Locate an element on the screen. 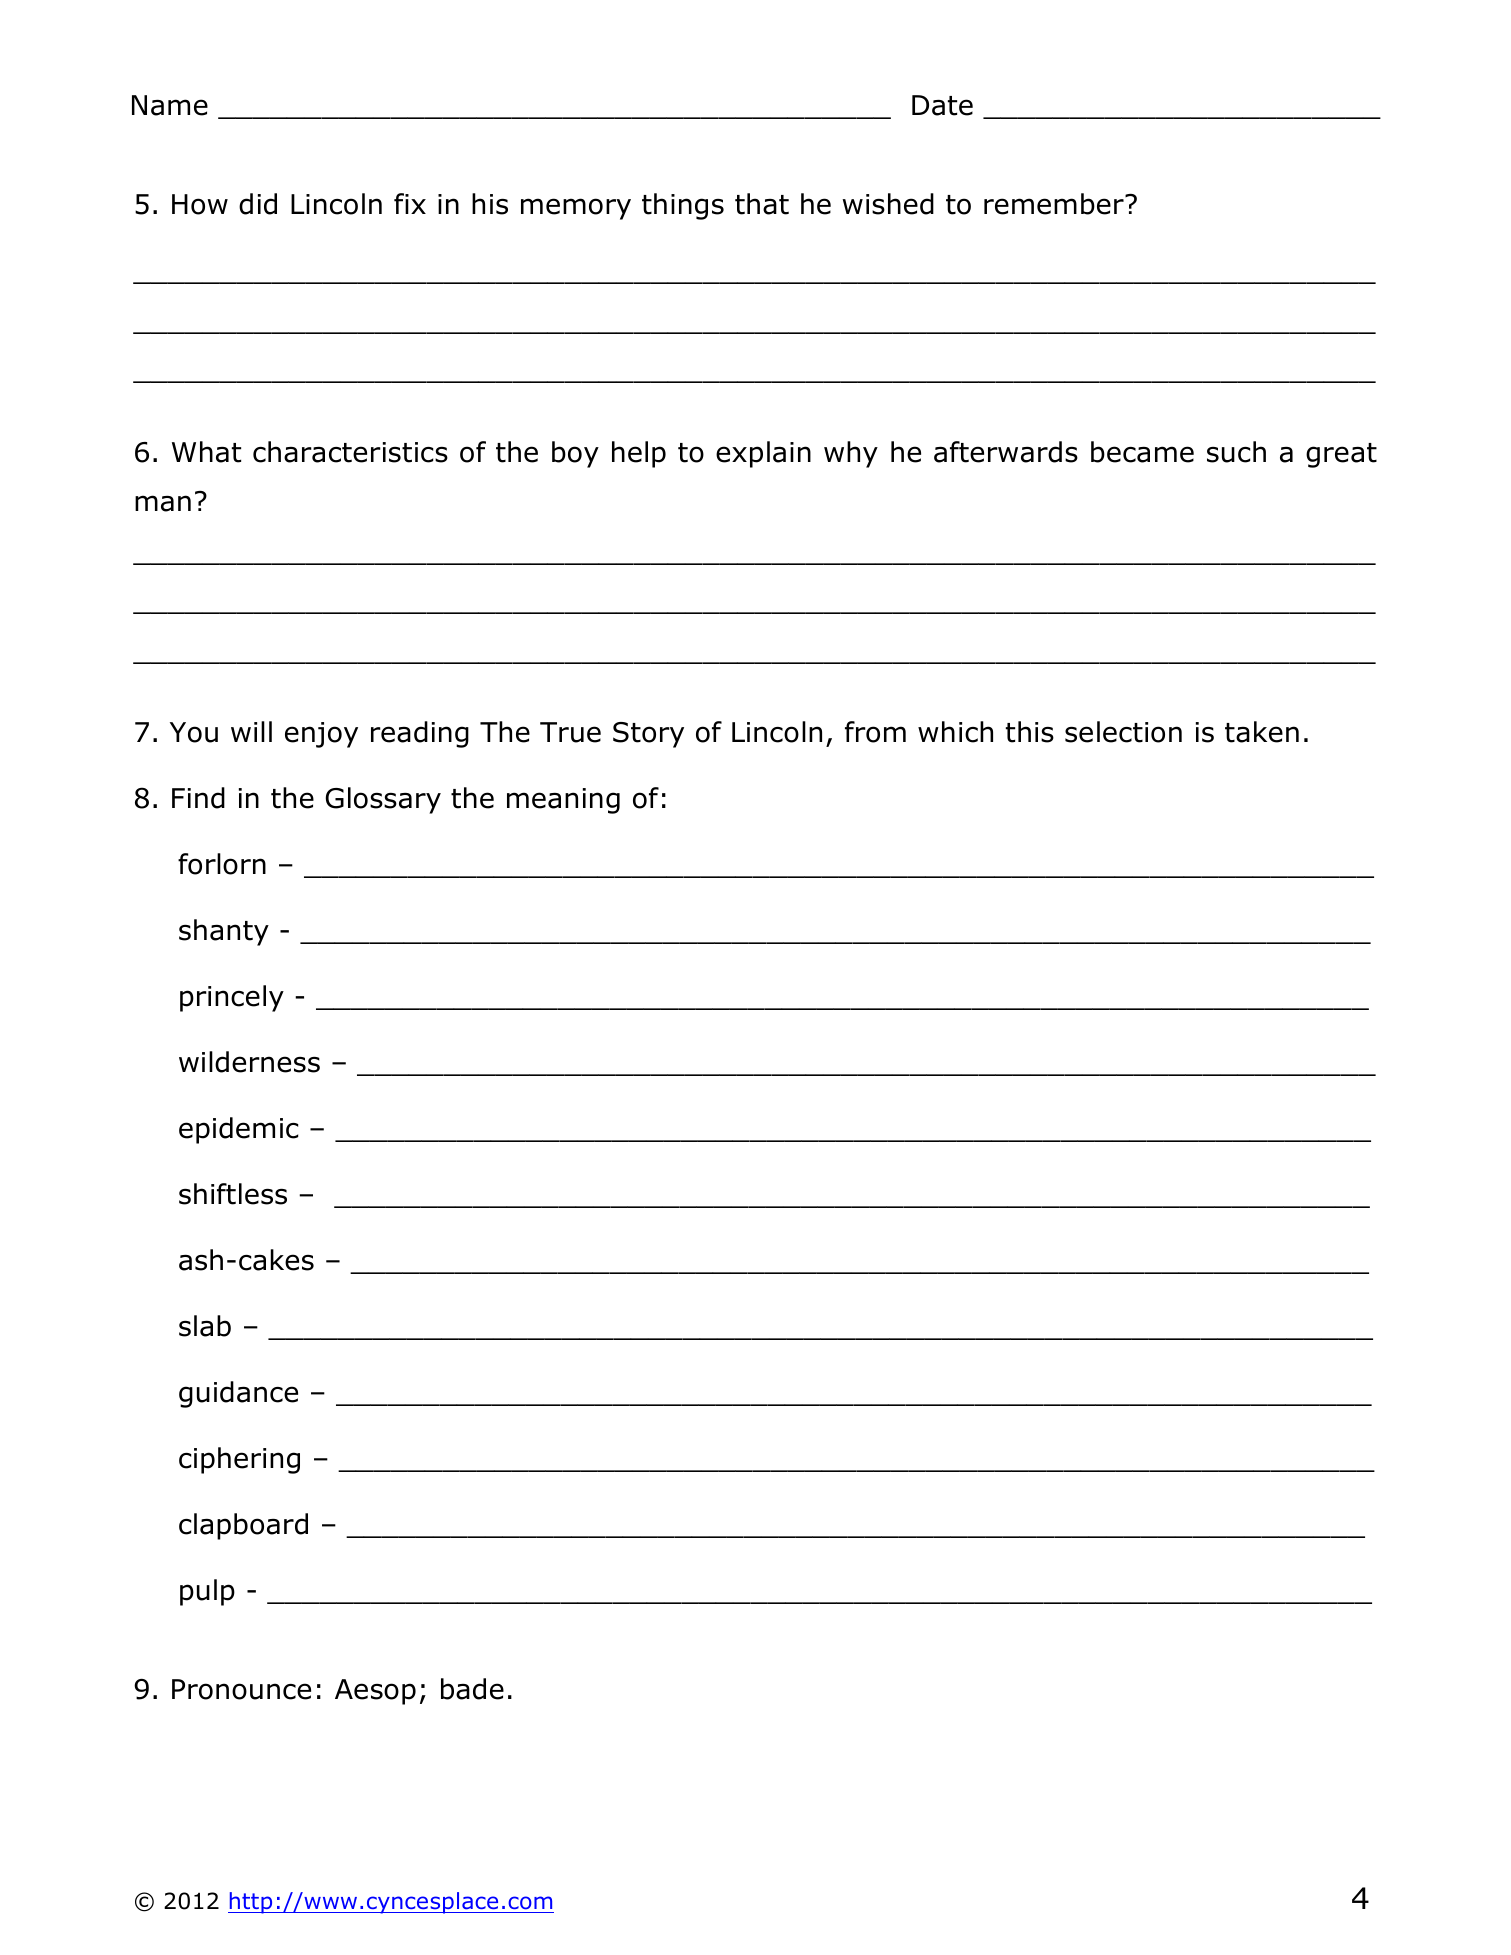 This screenshot has width=1511, height=1955. remember is located at coordinates (1055, 204).
